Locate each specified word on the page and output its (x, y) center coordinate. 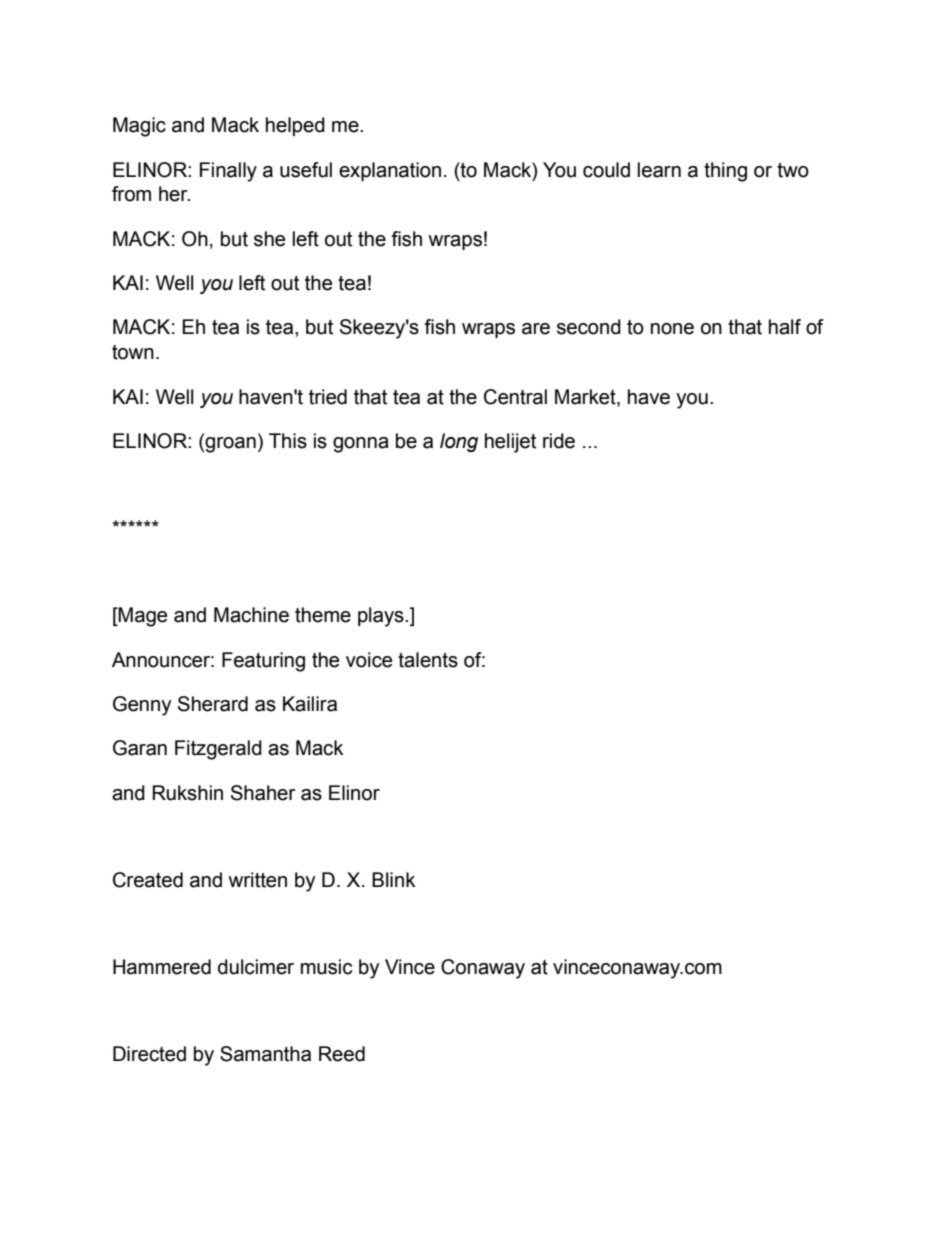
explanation (390, 171)
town (133, 352)
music (326, 967)
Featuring (263, 662)
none (672, 329)
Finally (228, 172)
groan (229, 444)
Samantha (265, 1054)
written (257, 880)
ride (559, 441)
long (459, 442)
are (536, 329)
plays (382, 617)
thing (725, 172)
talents (428, 660)
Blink (394, 879)
